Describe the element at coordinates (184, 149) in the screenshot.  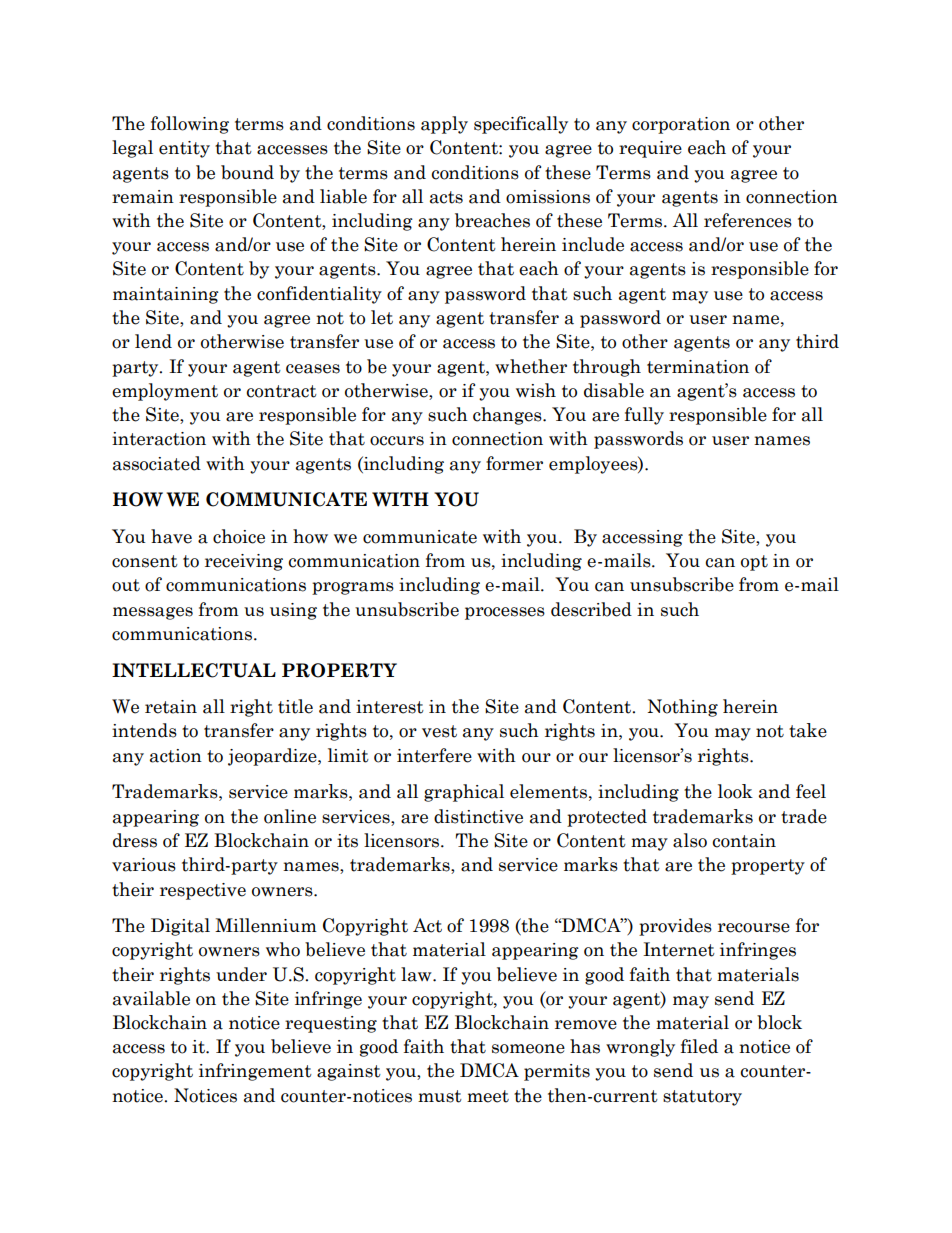
I see `entity` at that location.
